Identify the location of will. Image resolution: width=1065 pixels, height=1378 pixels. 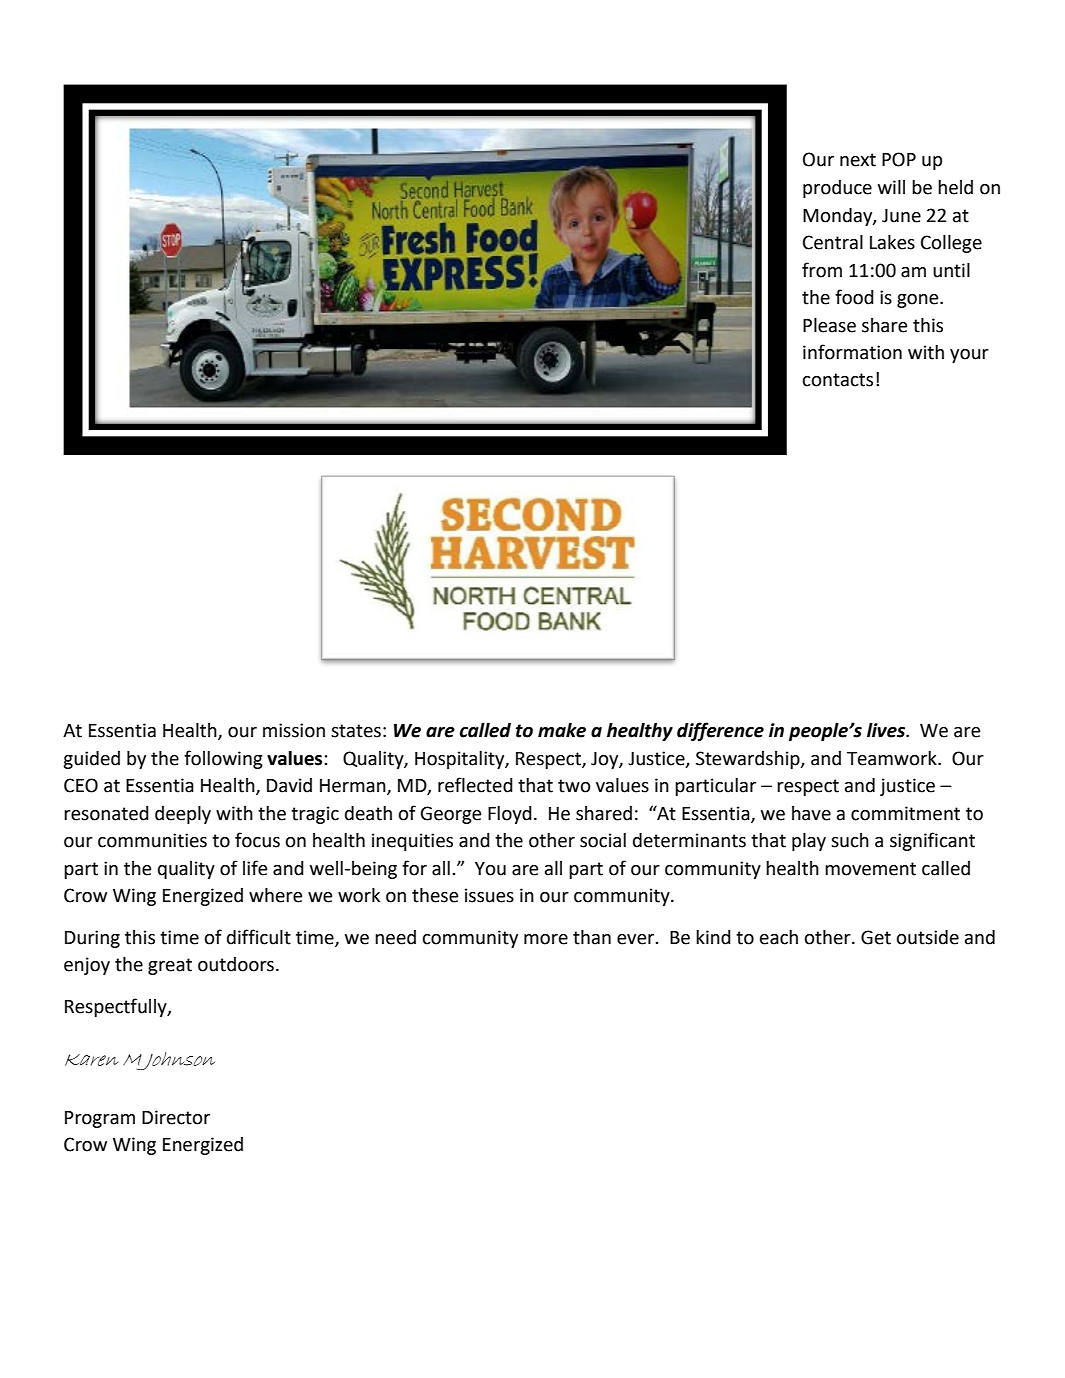
(891, 187).
